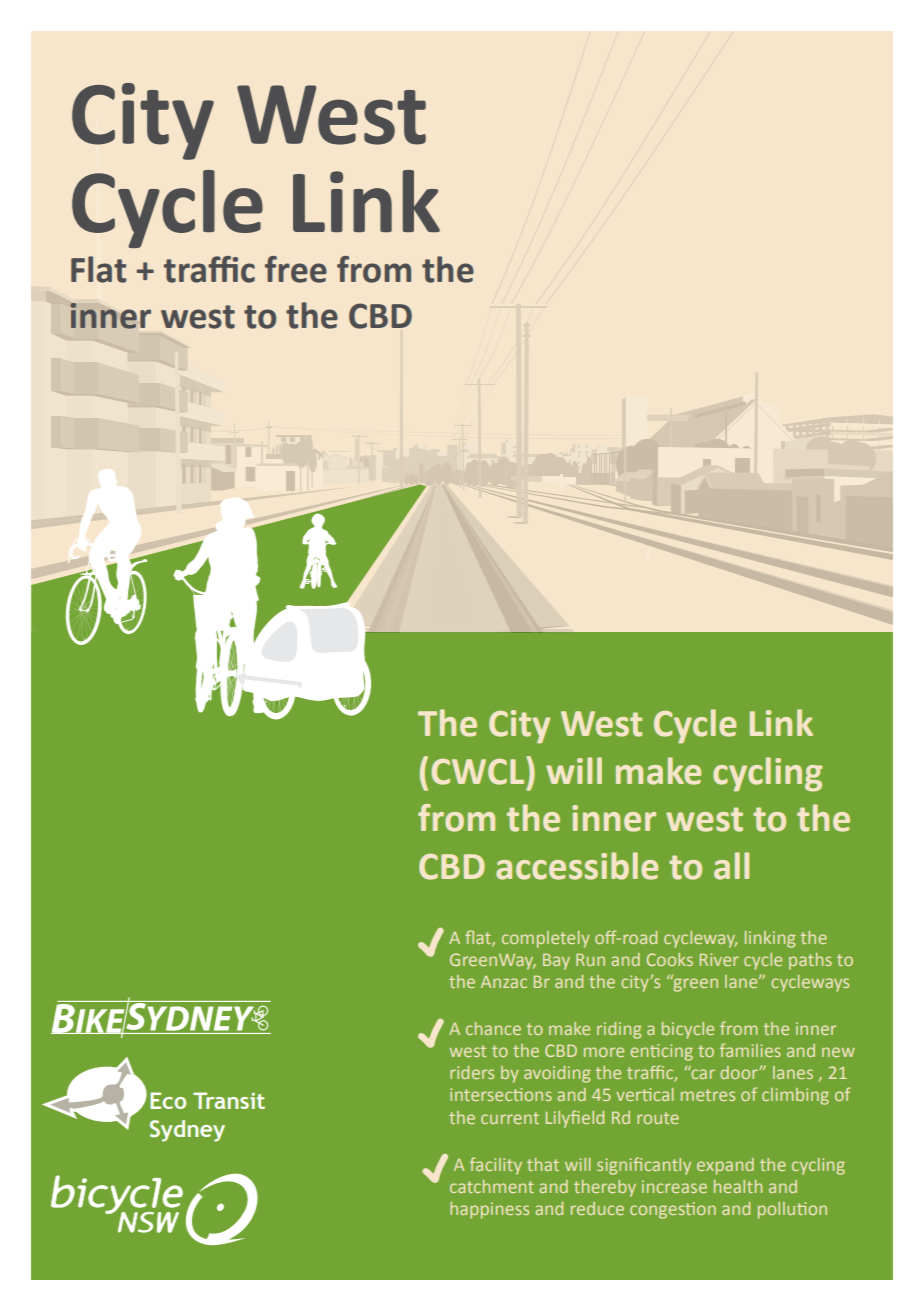 The image size is (924, 1311). What do you see at coordinates (738, 1186) in the screenshot?
I see `health` at bounding box center [738, 1186].
